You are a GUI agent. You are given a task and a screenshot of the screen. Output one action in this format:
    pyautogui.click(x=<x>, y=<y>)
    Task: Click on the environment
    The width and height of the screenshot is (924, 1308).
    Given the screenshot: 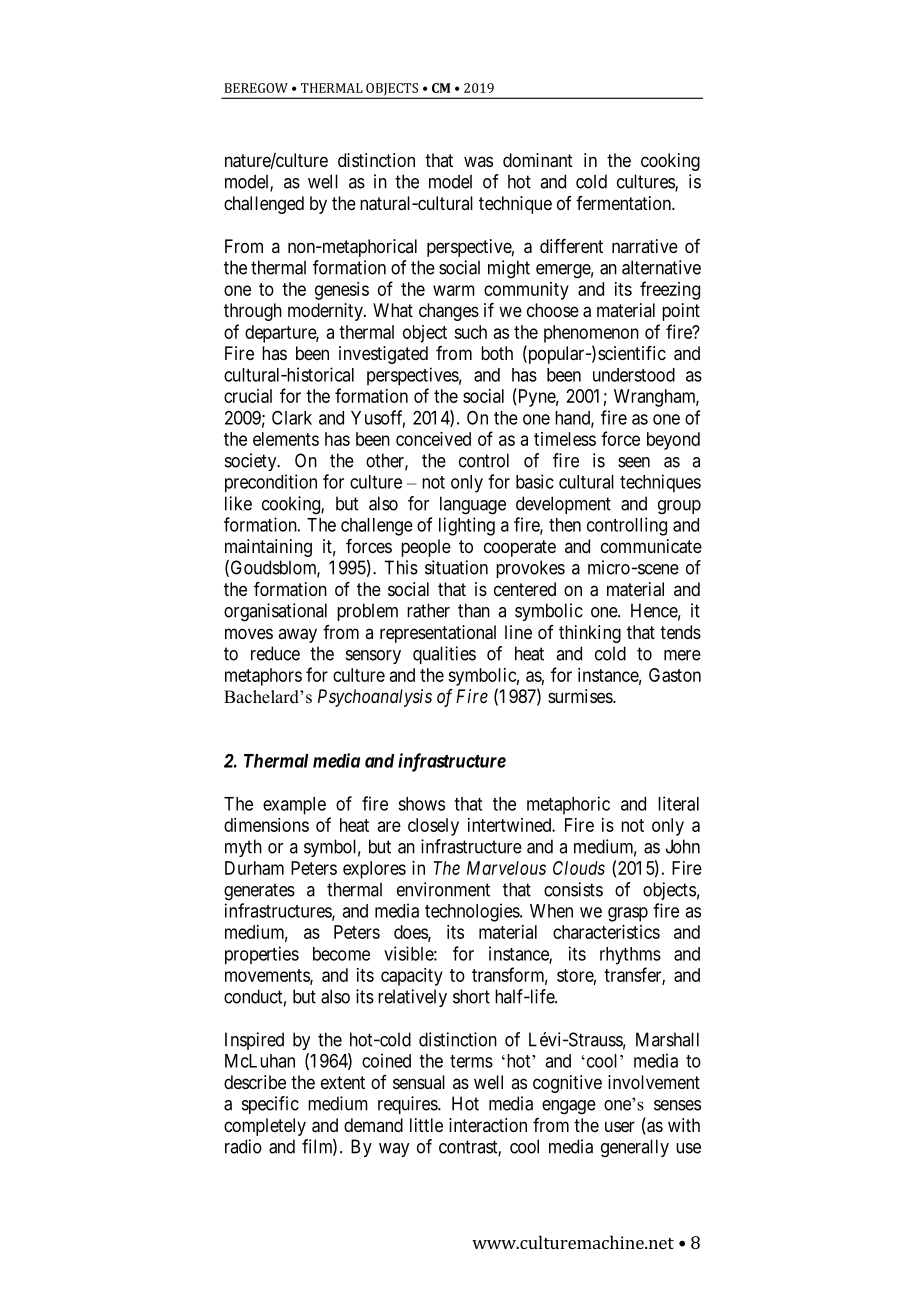 What is the action you would take?
    pyautogui.click(x=443, y=889)
